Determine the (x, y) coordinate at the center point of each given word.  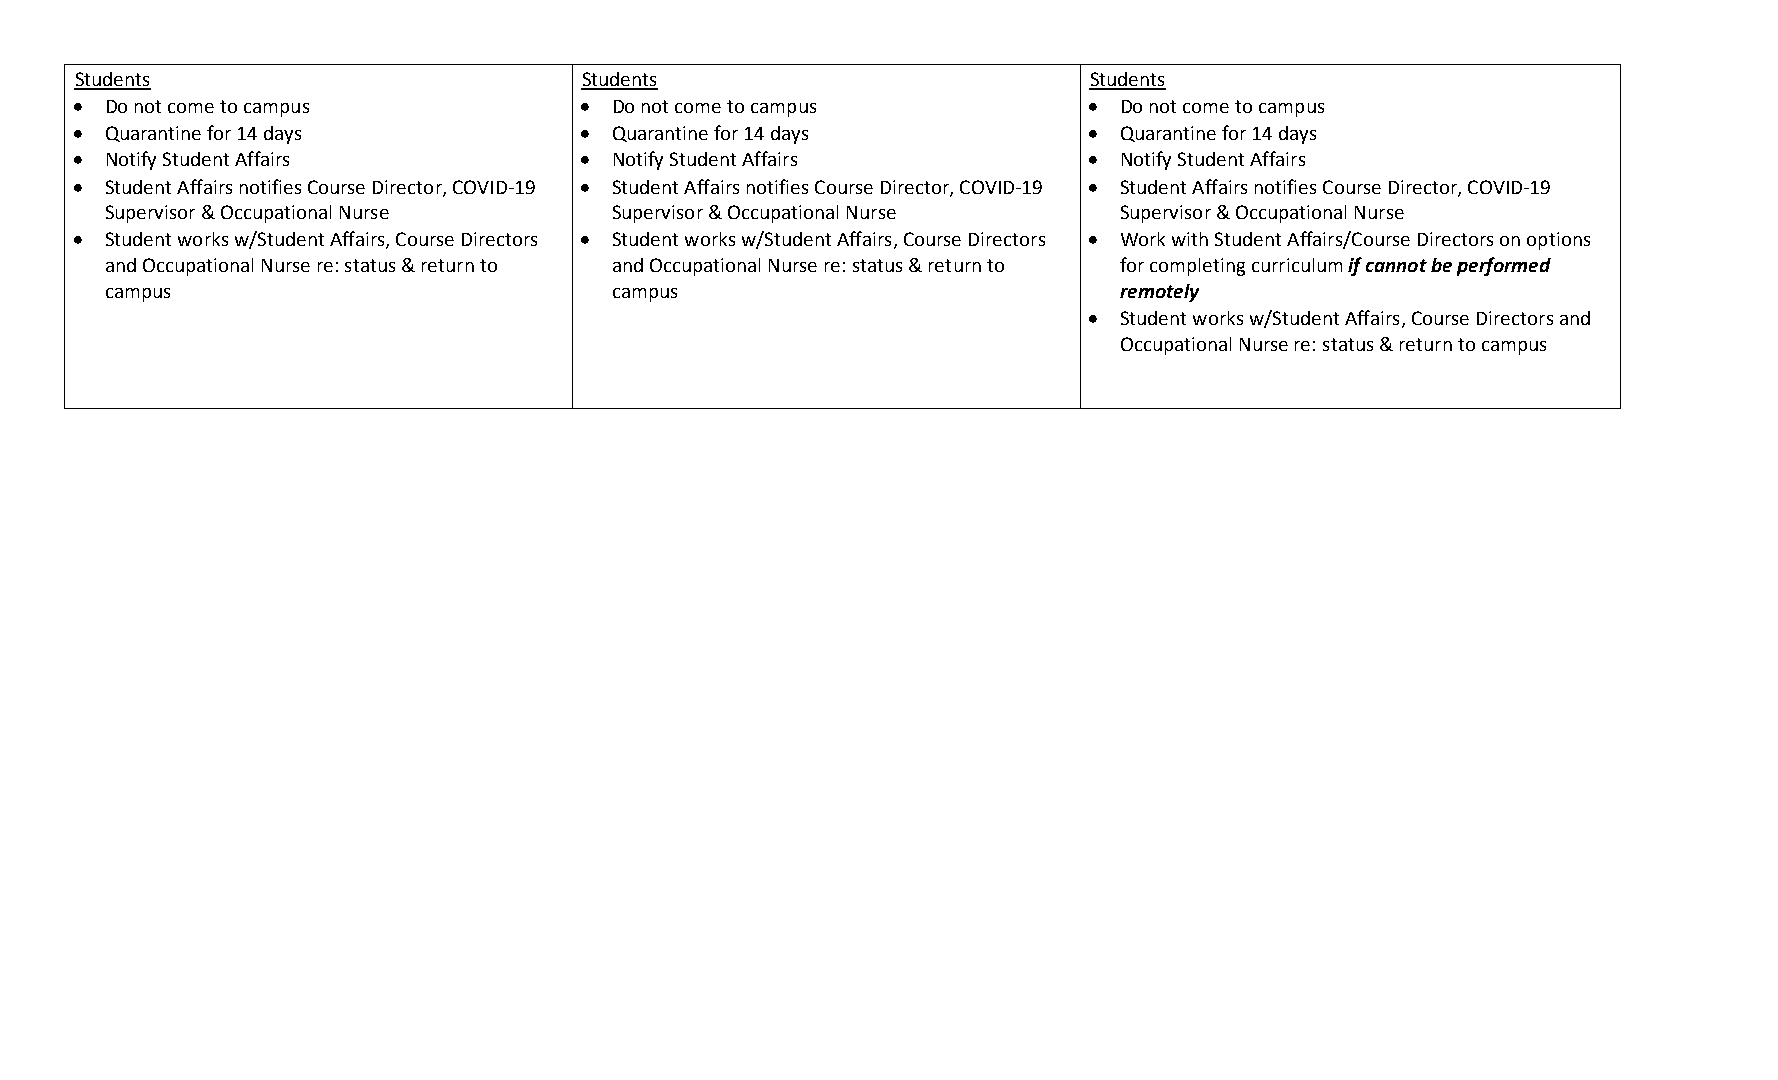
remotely (1159, 293)
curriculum (1297, 265)
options (1558, 241)
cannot (1396, 265)
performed (1504, 266)
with (1190, 239)
